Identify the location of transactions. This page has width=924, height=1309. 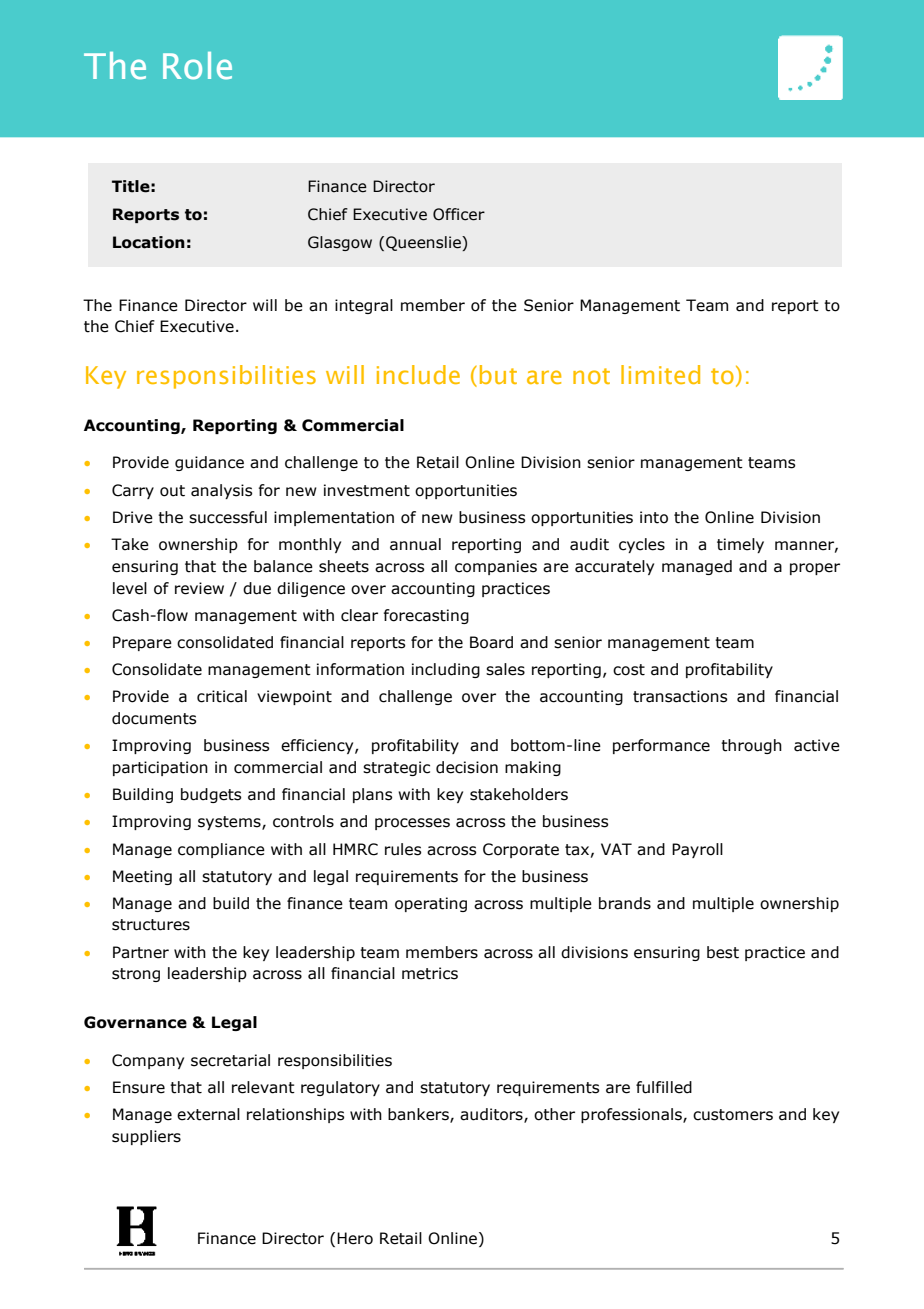
(680, 696).
